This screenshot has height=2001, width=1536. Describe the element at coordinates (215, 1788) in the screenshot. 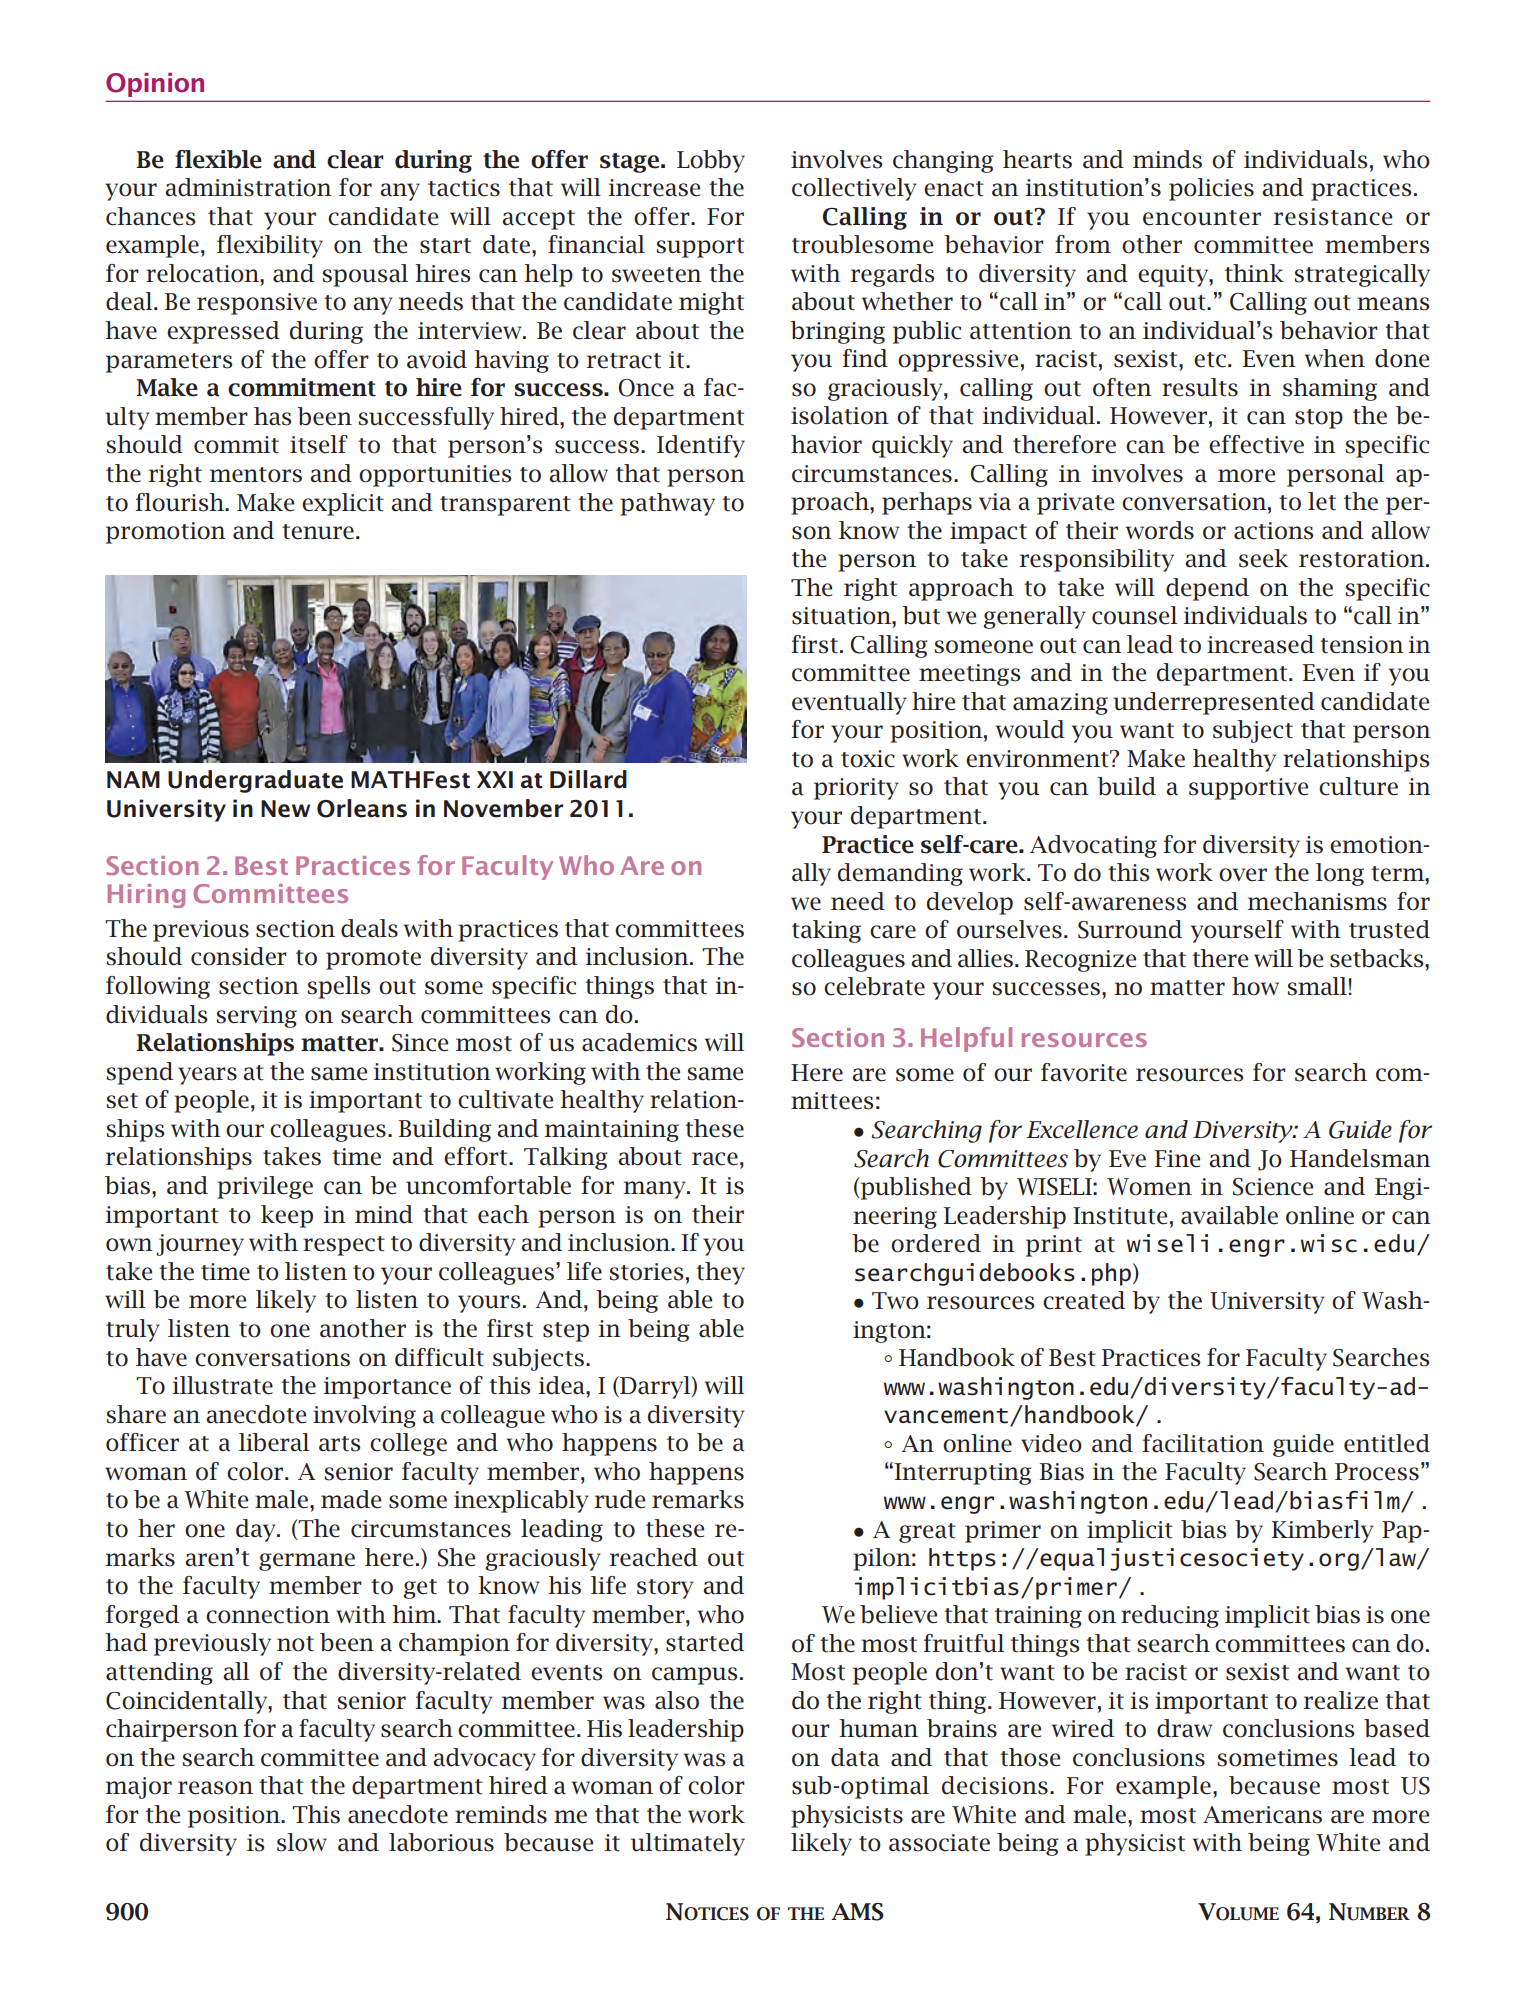

I see `reason` at that location.
